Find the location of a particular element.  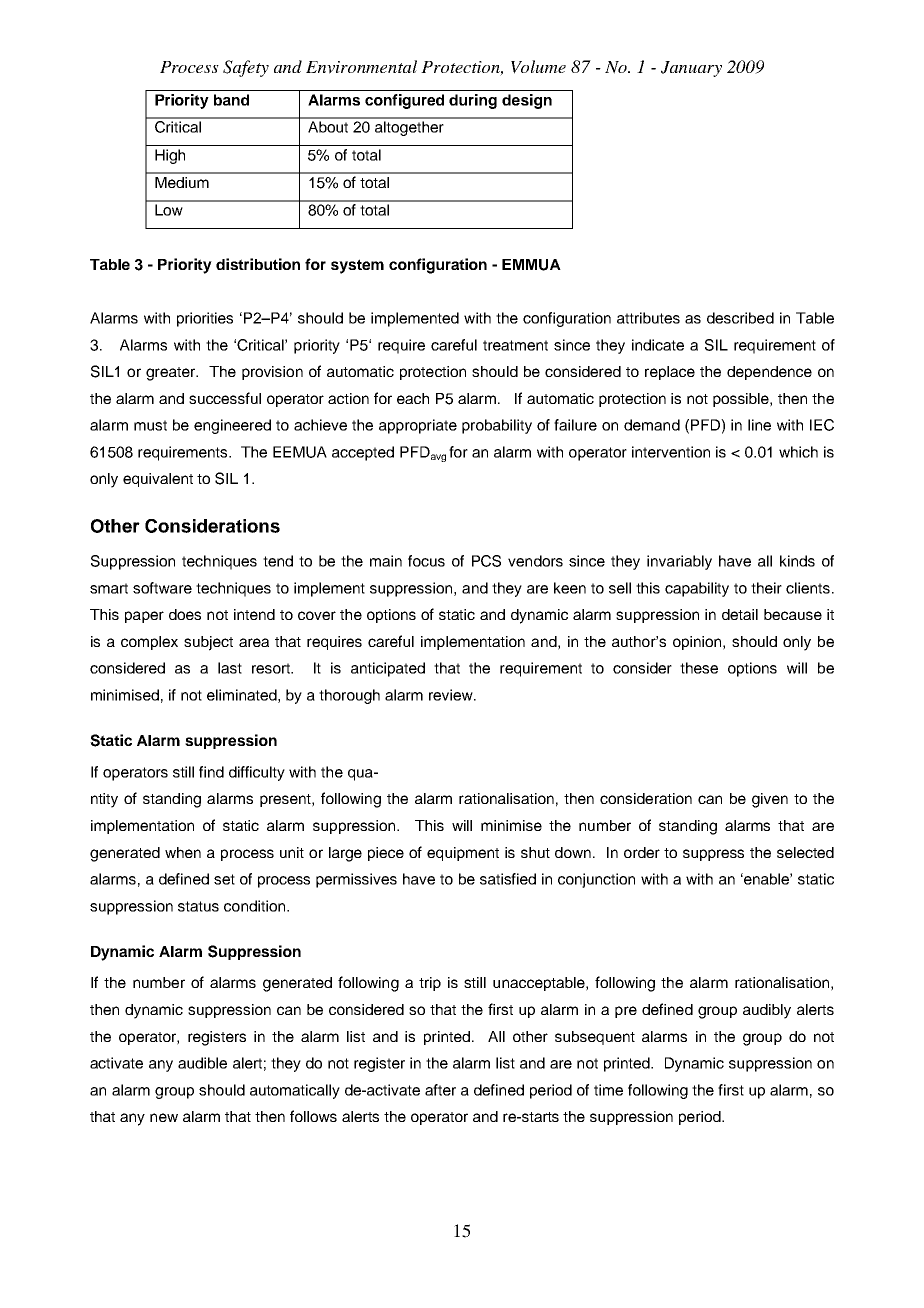

review is located at coordinates (452, 695).
